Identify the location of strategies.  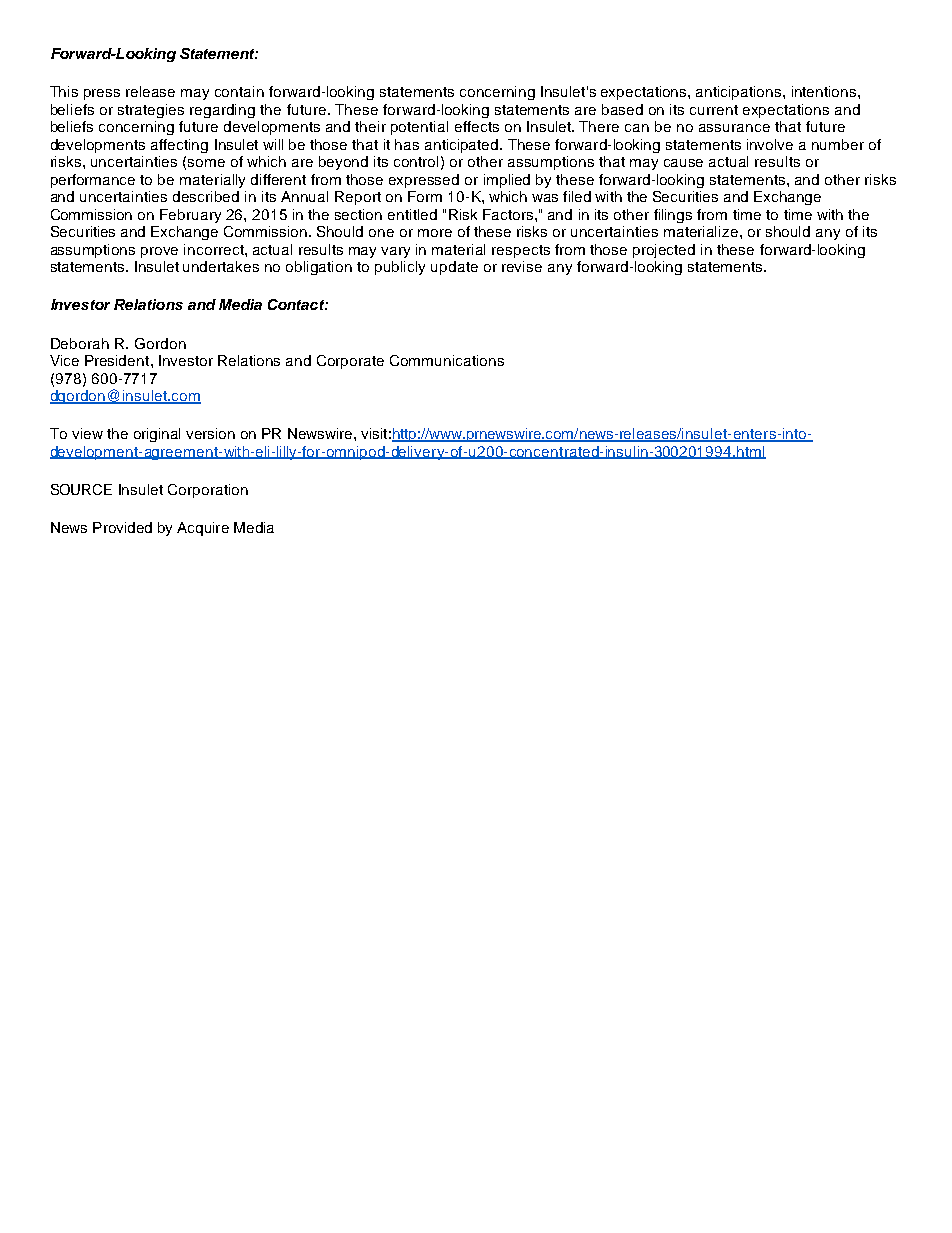
(151, 111).
